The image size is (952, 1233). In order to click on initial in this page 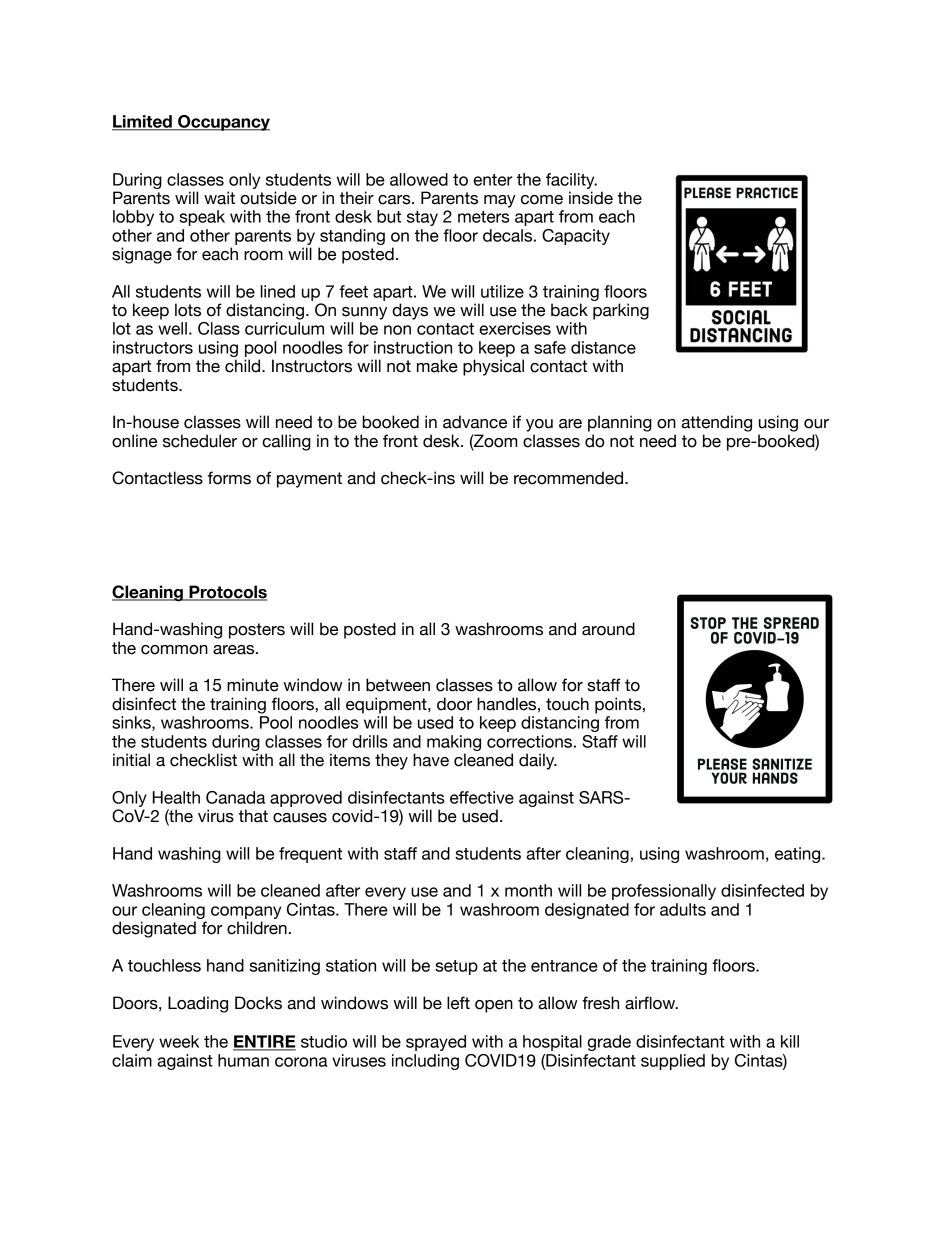, I will do `click(131, 760)`.
